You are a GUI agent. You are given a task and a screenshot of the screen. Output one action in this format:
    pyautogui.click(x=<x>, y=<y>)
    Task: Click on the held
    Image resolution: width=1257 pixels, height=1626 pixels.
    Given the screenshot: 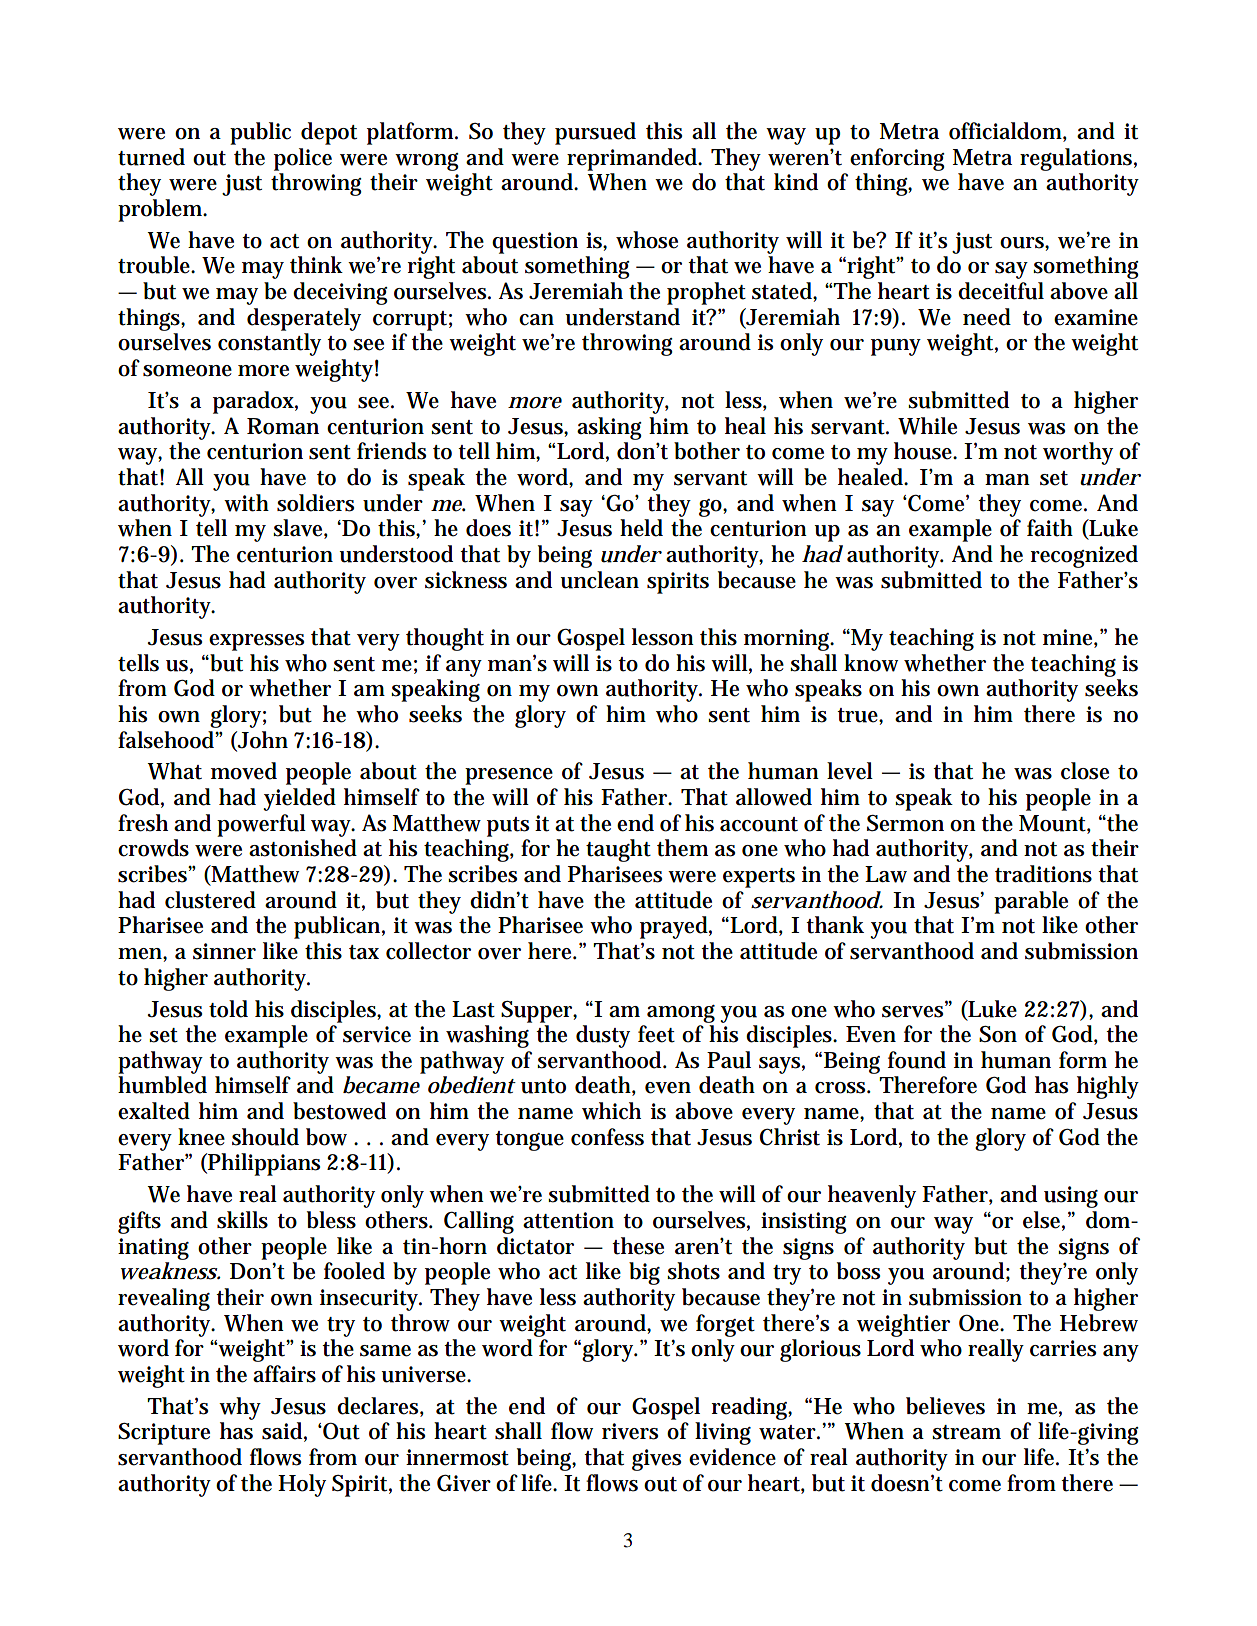 What is the action you would take?
    pyautogui.click(x=641, y=528)
